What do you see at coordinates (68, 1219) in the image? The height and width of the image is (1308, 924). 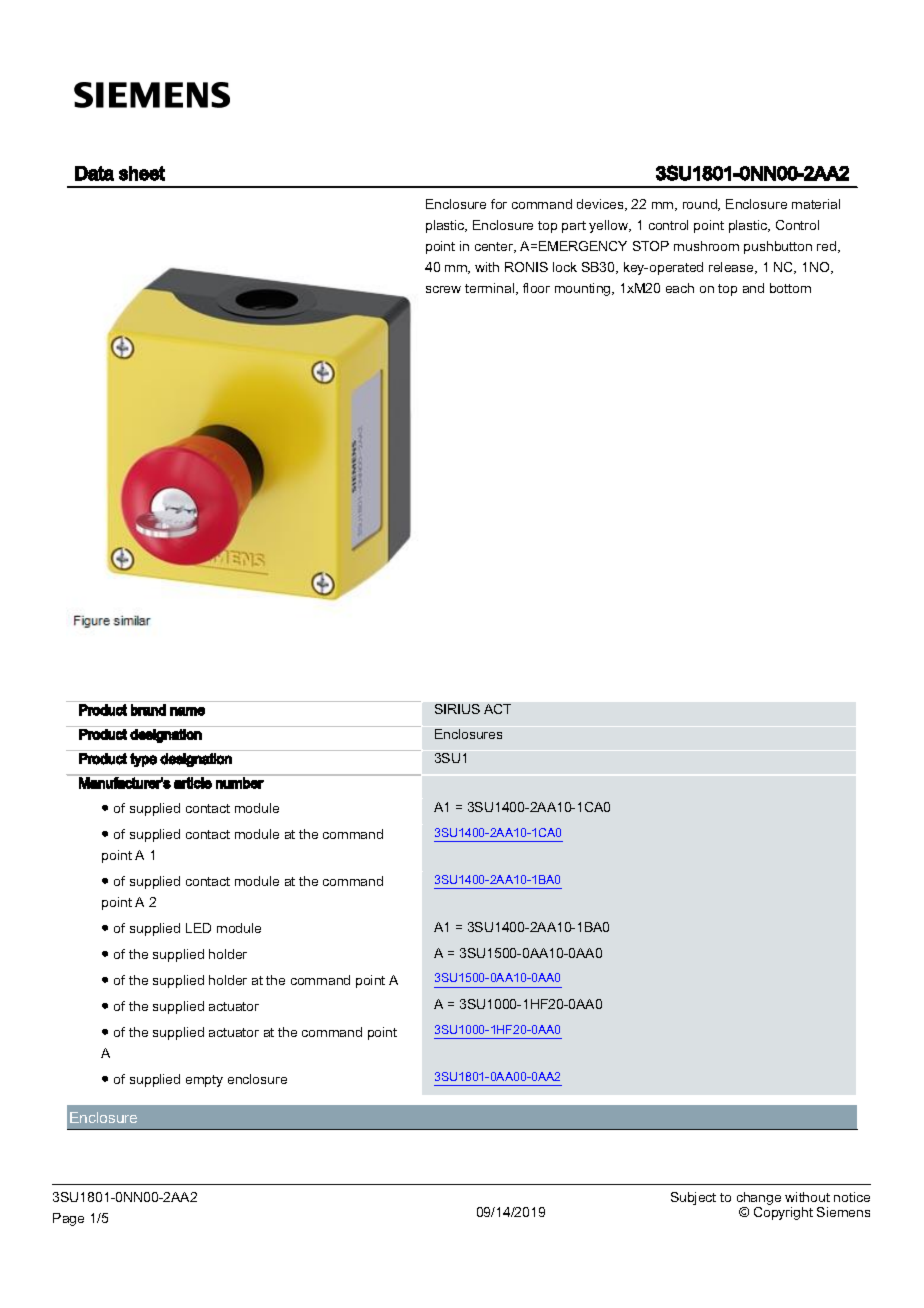 I see `Page` at bounding box center [68, 1219].
